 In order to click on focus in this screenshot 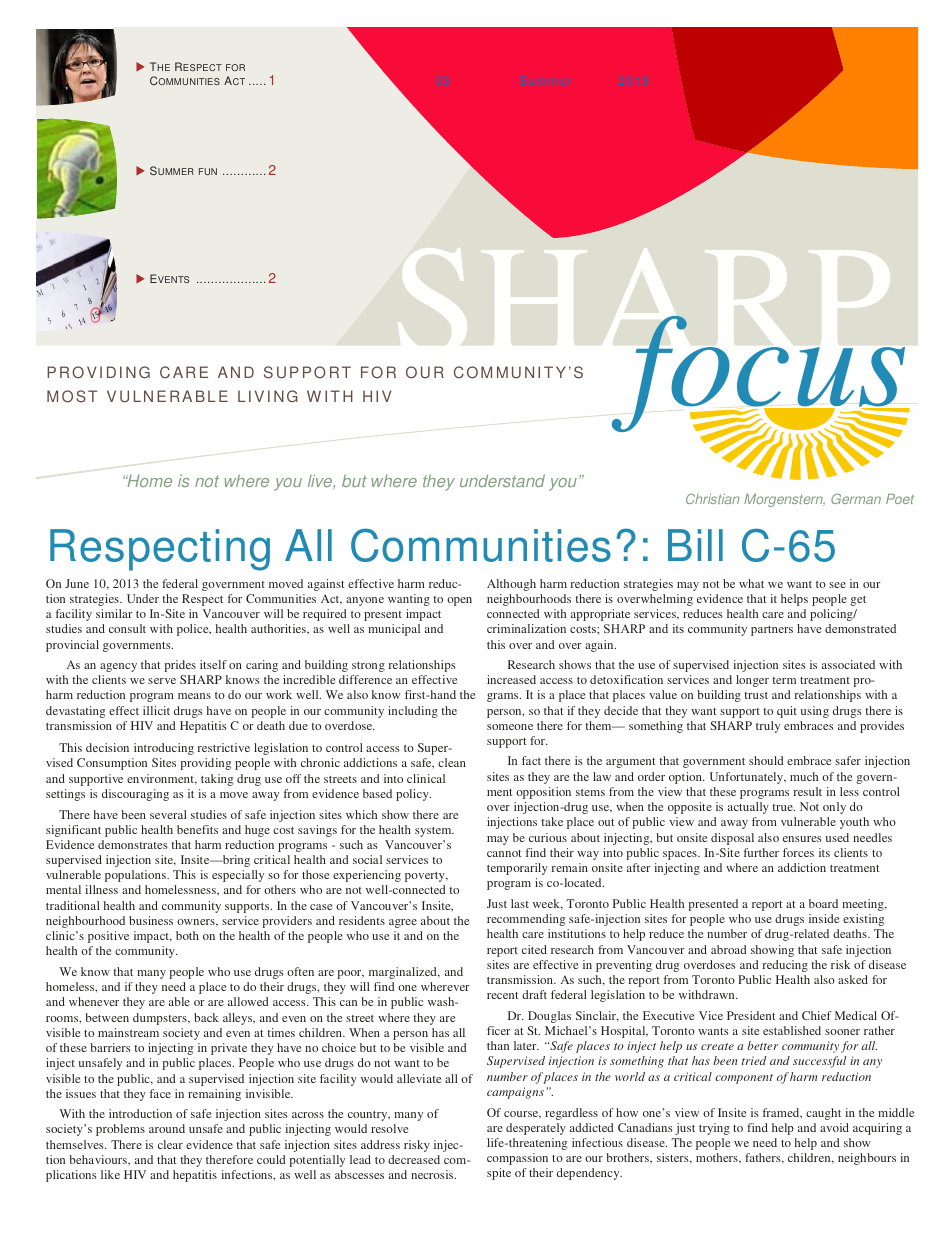, I will do `click(760, 375)`.
